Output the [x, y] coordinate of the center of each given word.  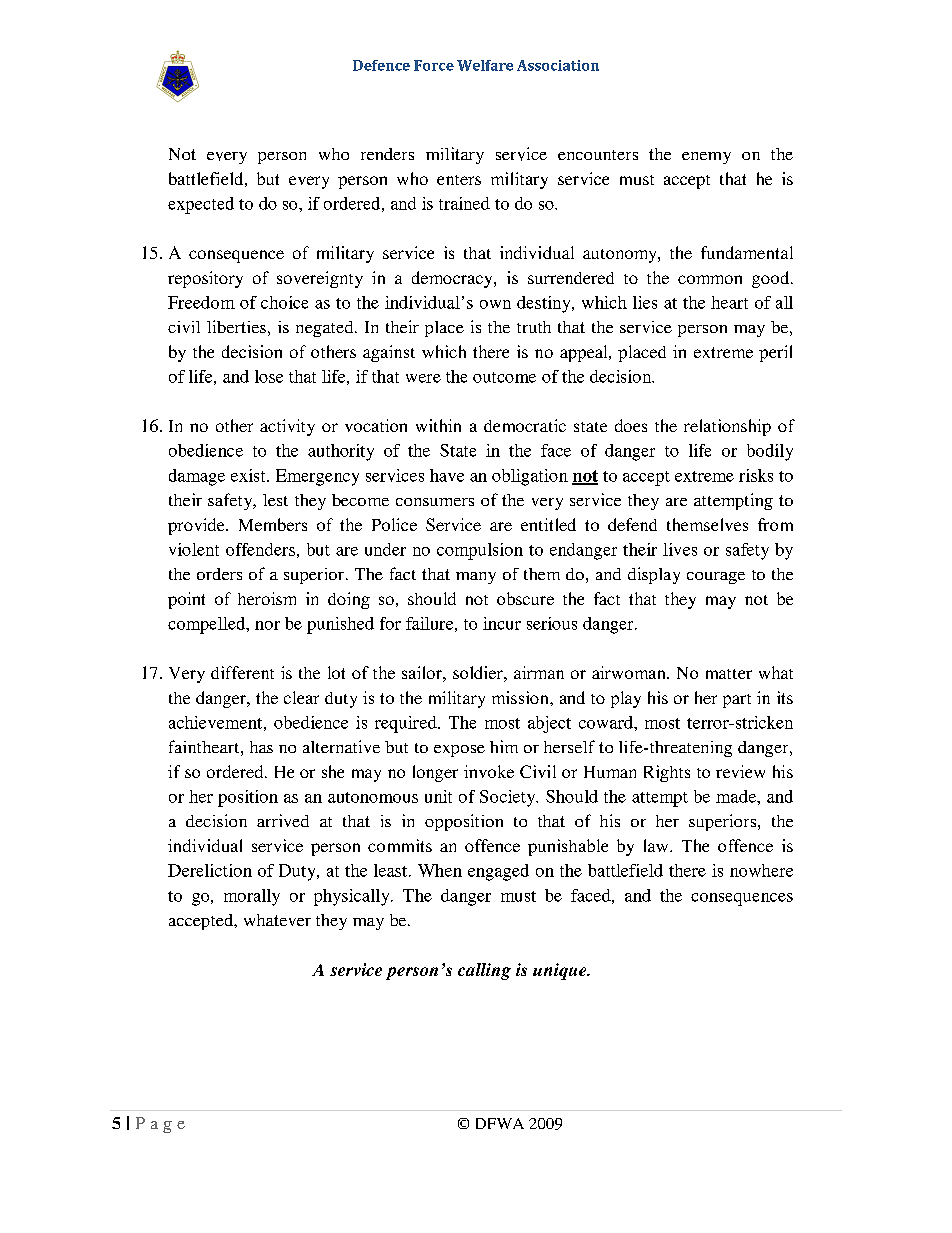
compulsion [480, 551]
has [261, 747]
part [737, 701]
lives [680, 549]
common [710, 279]
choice [284, 302]
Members [273, 524]
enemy [706, 158]
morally [252, 897]
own [495, 304]
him [504, 746]
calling [484, 971]
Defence [381, 65]
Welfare [485, 65]
